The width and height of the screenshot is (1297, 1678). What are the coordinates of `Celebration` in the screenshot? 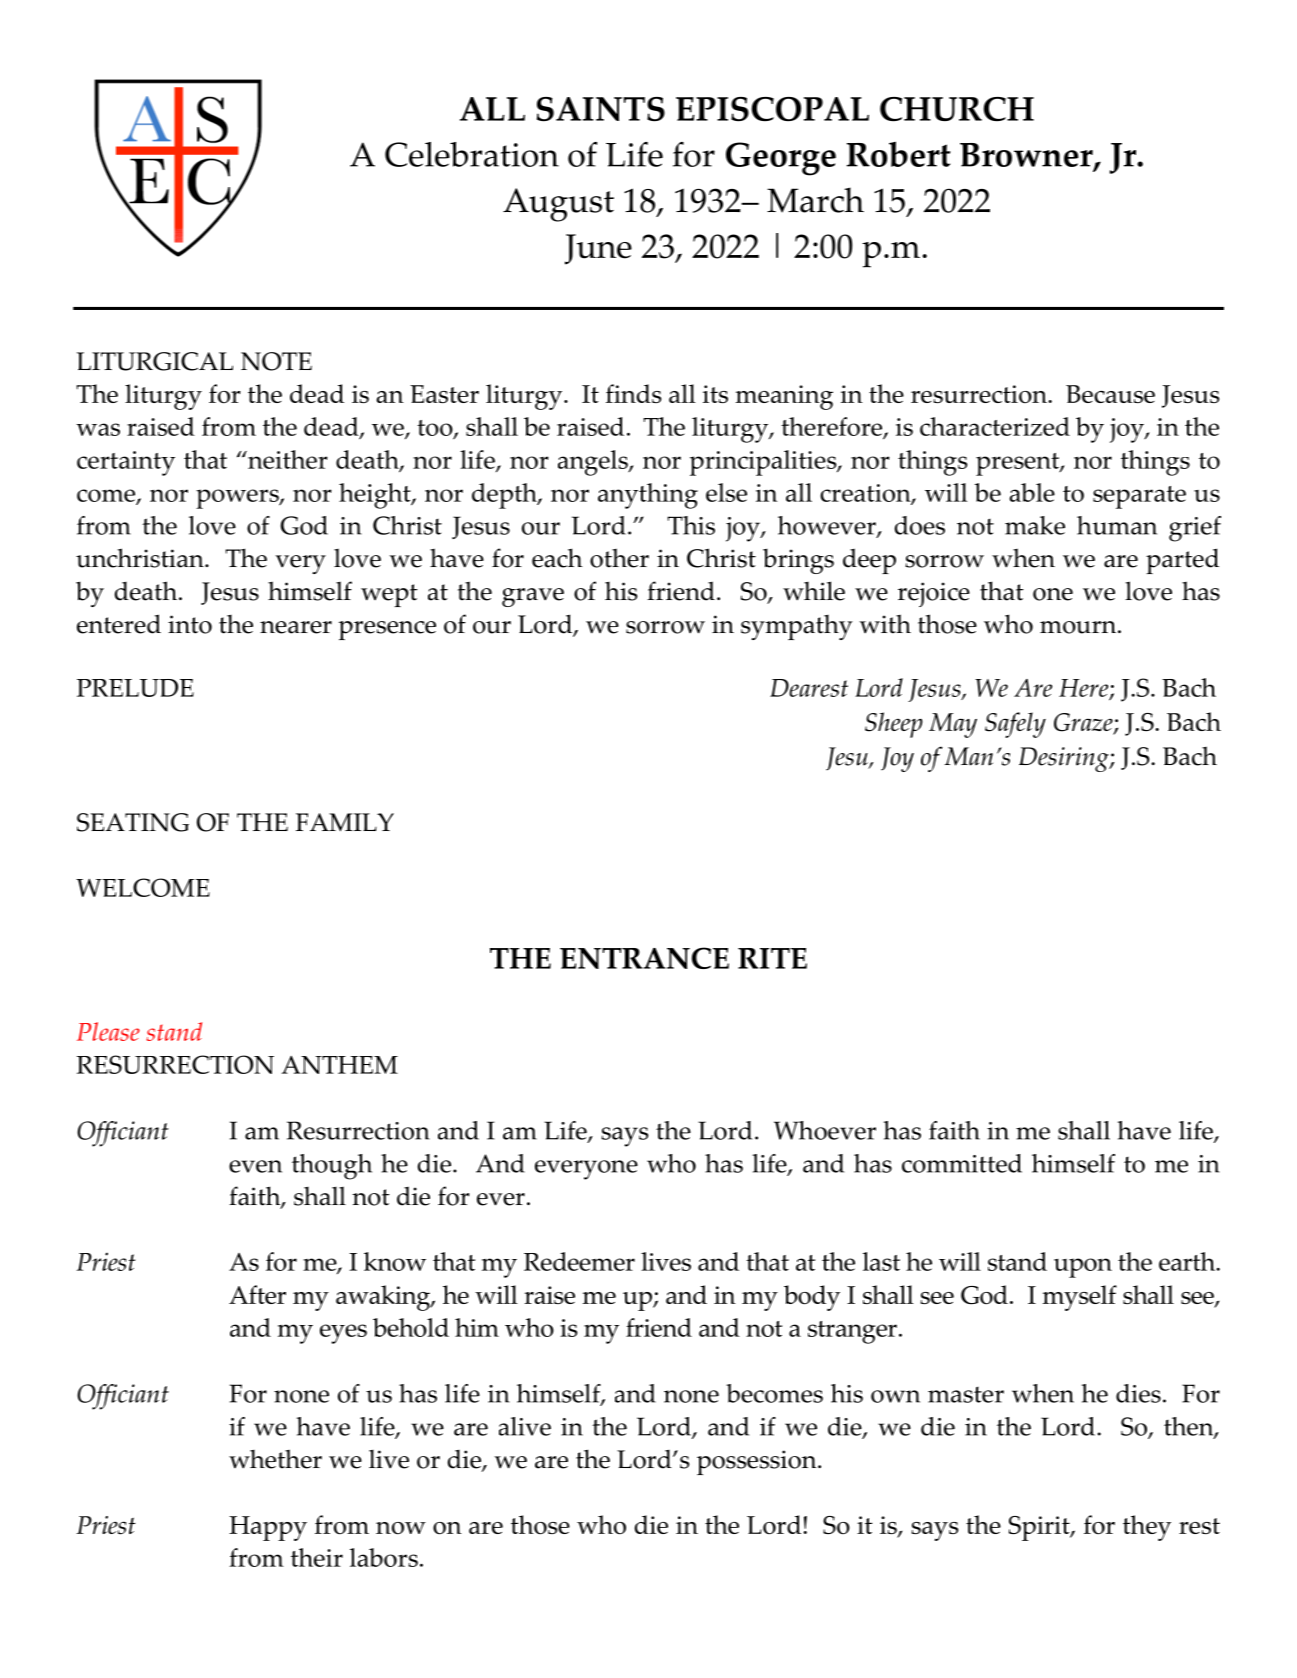 It's located at (472, 154).
